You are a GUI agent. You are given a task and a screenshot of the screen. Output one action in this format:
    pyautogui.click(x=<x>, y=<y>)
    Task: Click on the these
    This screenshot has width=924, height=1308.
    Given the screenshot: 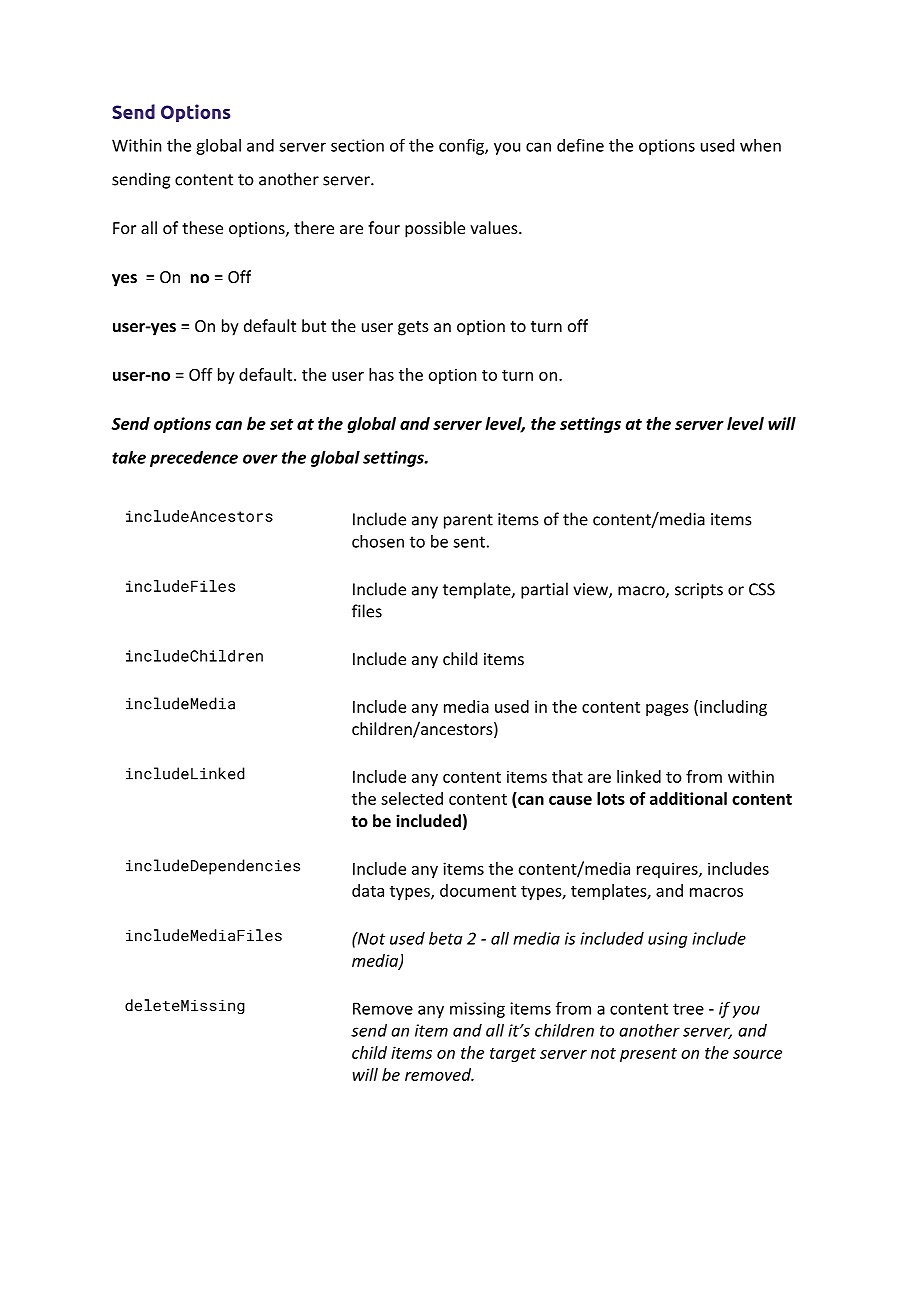 What is the action you would take?
    pyautogui.click(x=202, y=227)
